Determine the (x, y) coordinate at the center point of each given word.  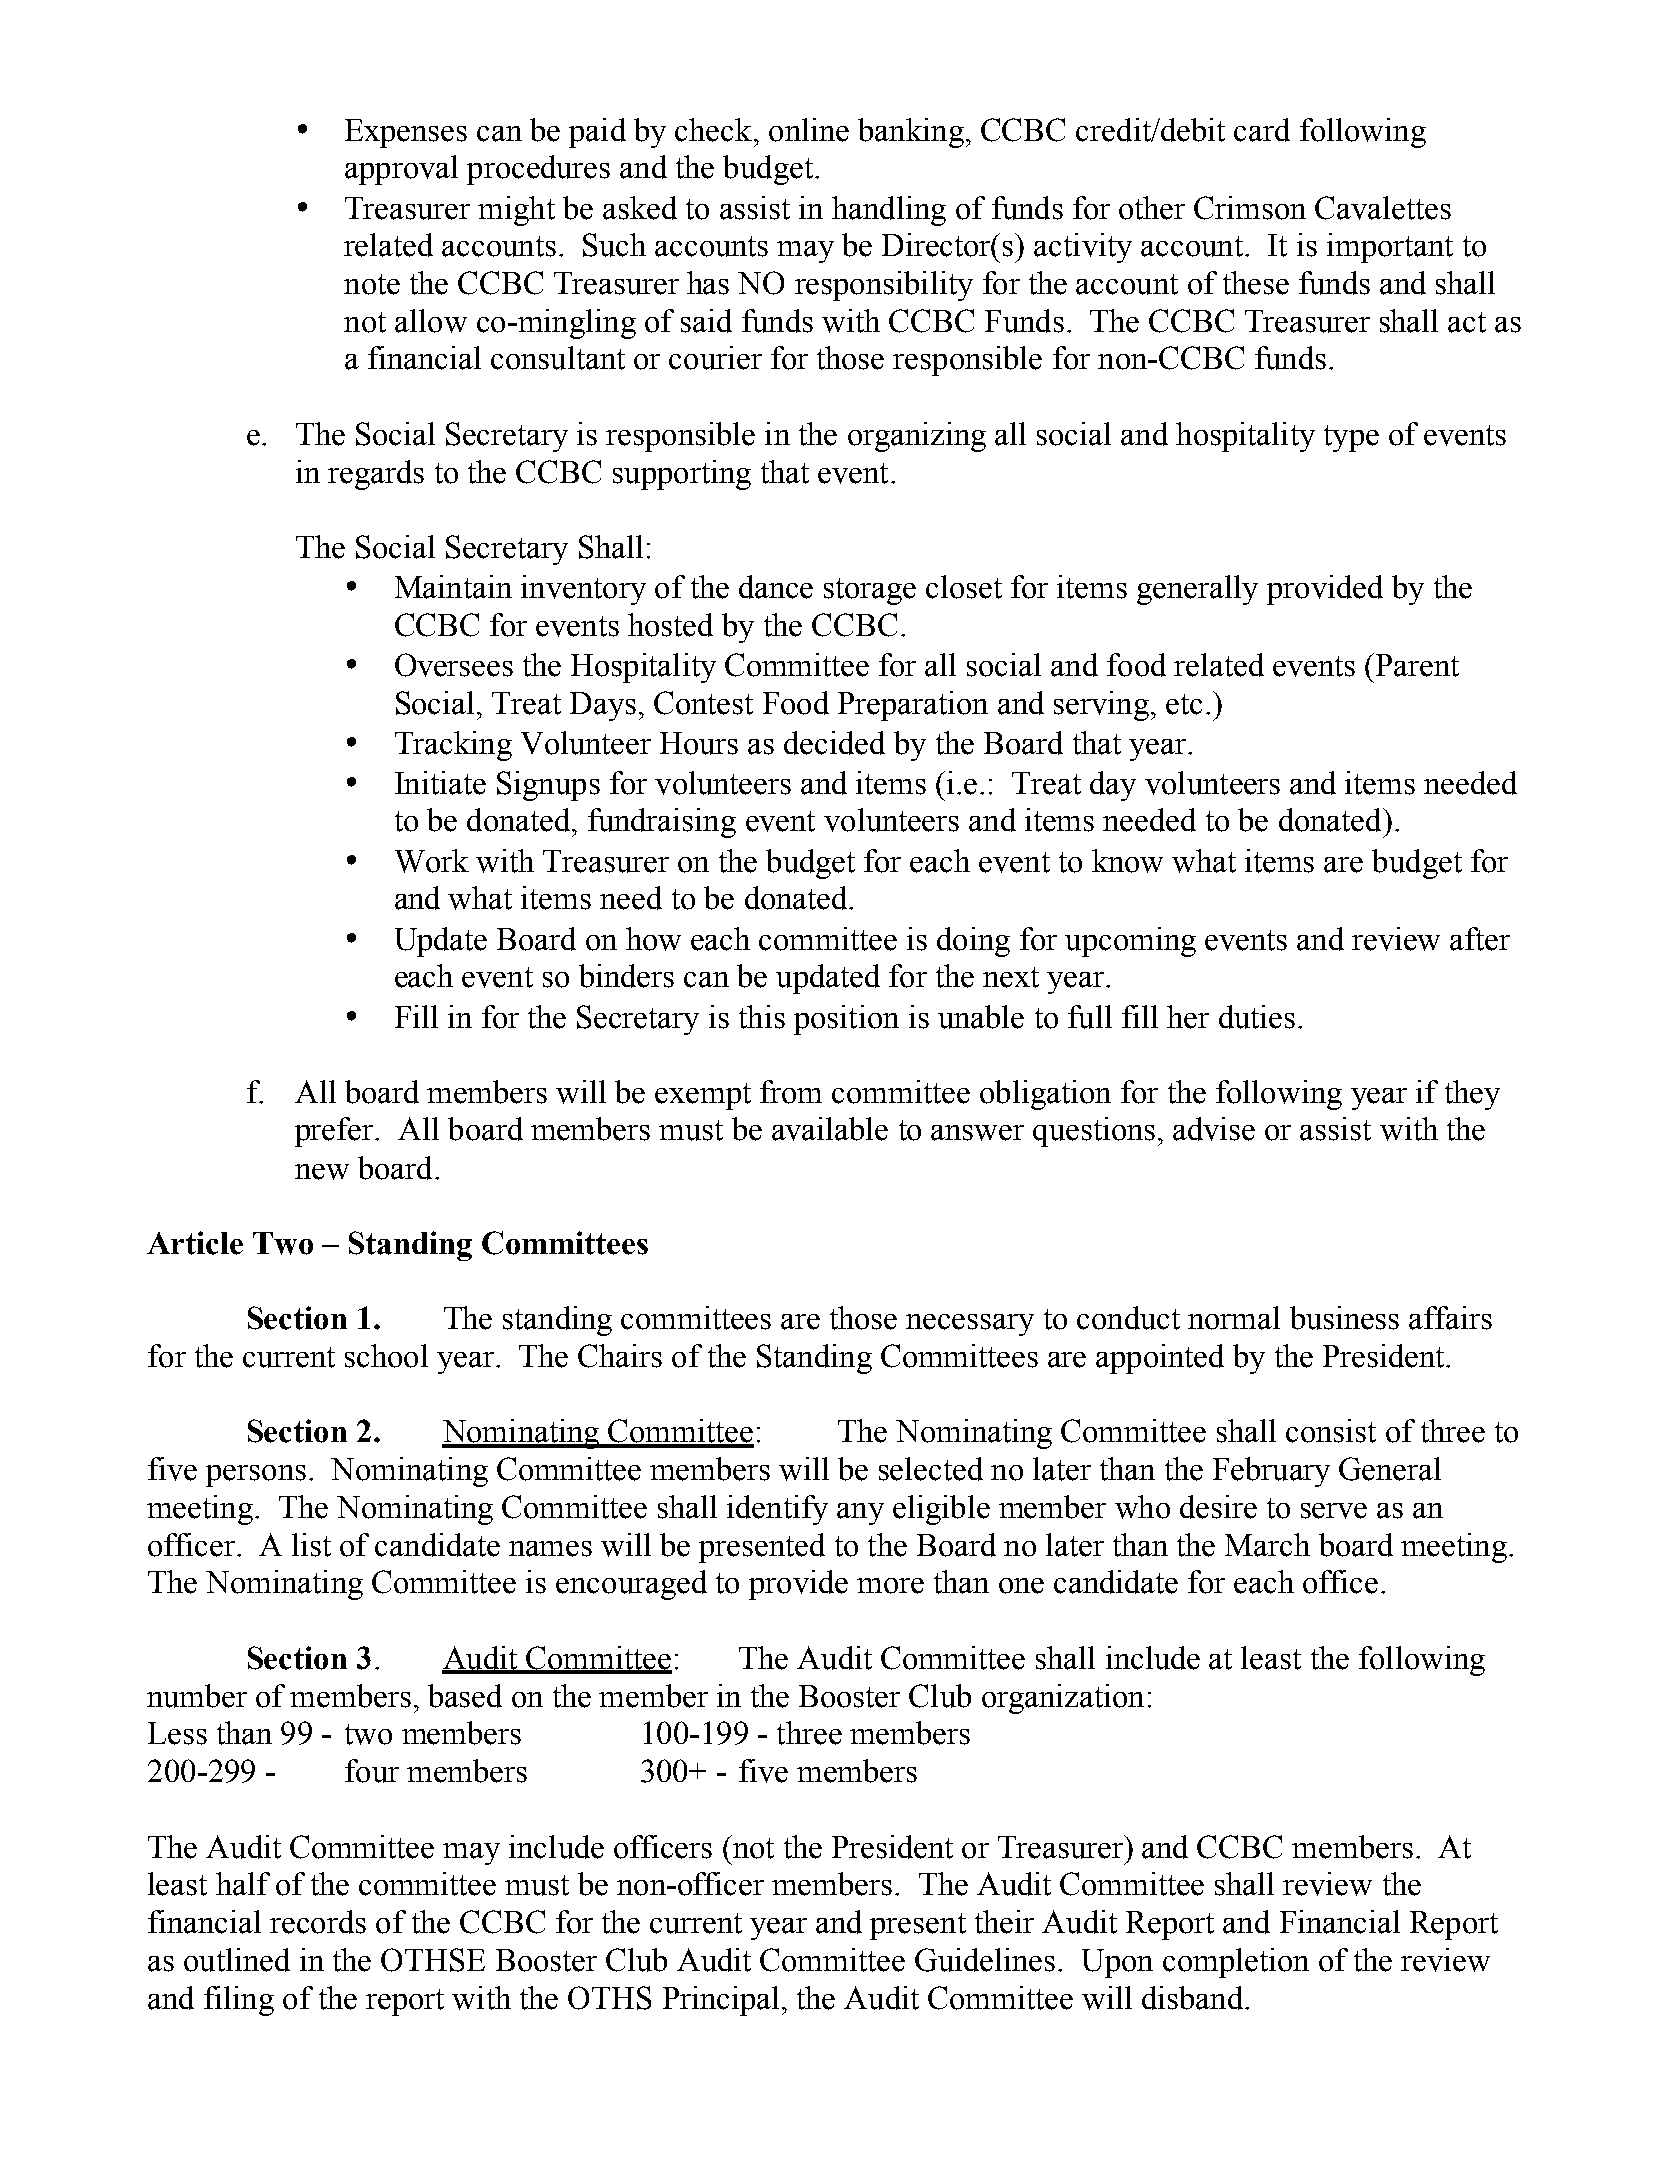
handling (889, 211)
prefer (335, 1132)
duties (1257, 1017)
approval (401, 170)
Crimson (1250, 208)
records (318, 1922)
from (791, 1092)
